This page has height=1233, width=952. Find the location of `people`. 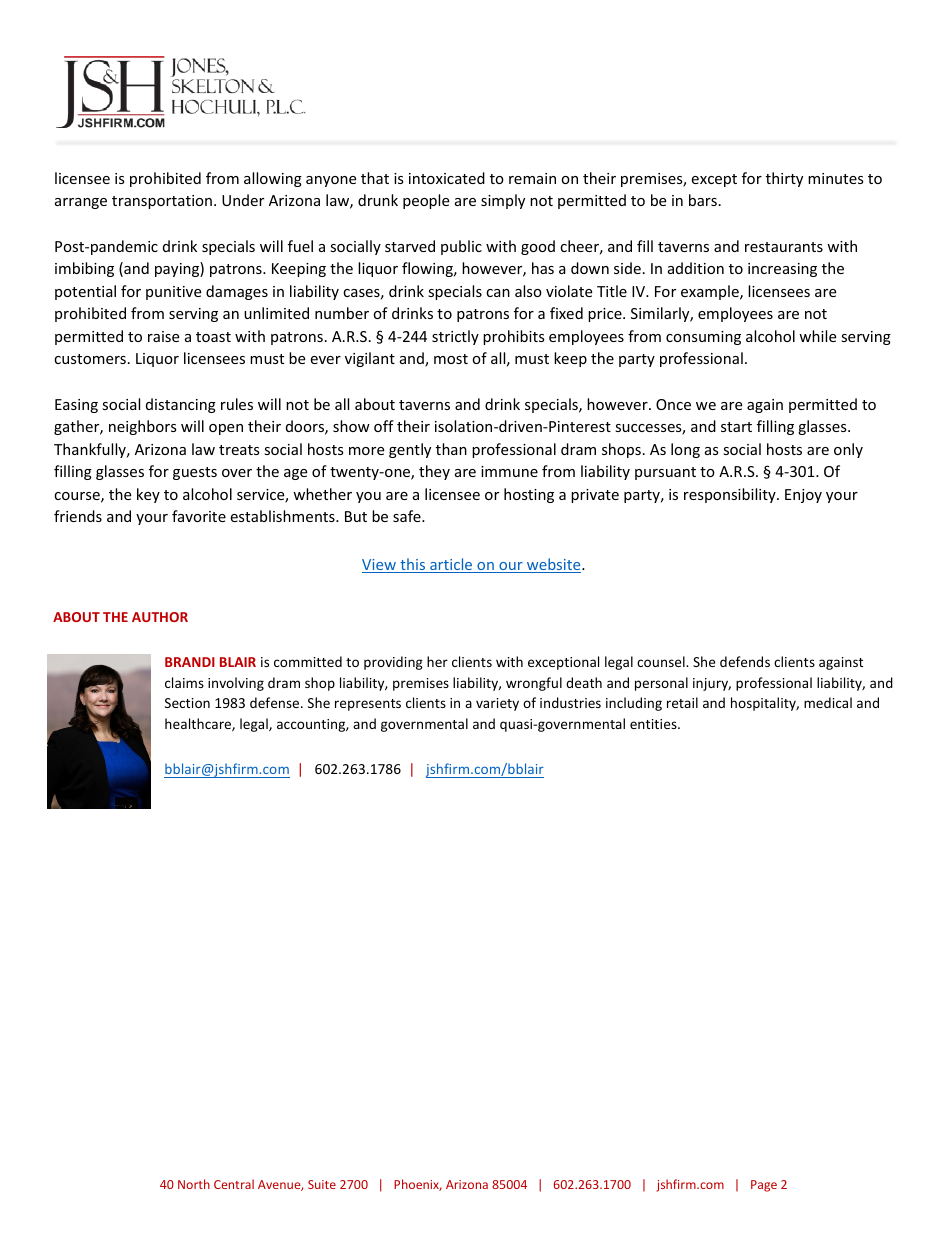

people is located at coordinates (426, 201).
